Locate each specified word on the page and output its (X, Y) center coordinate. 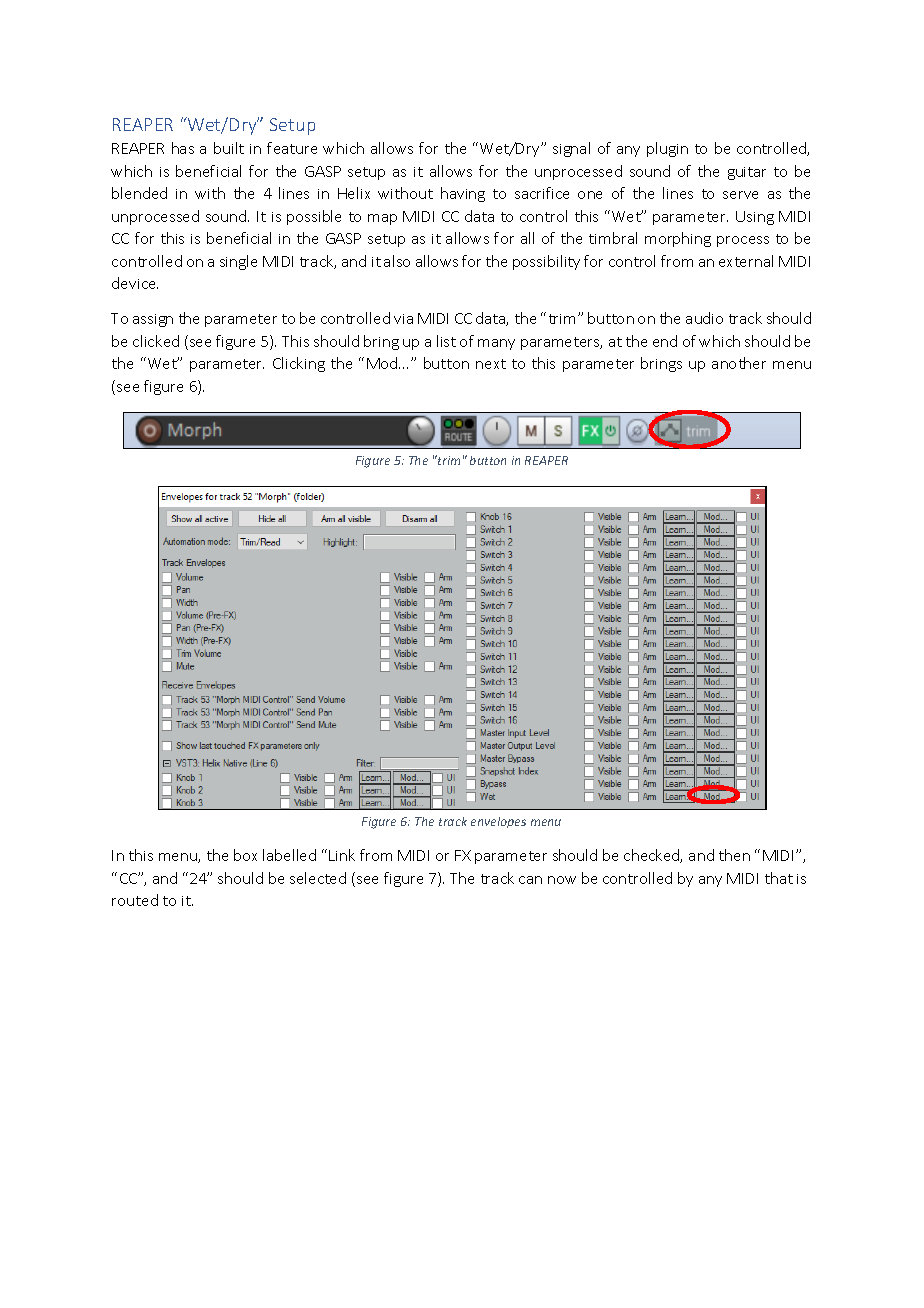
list (446, 341)
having (463, 194)
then (734, 855)
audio (704, 318)
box (245, 855)
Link (342, 855)
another (739, 363)
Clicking (299, 364)
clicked (156, 341)
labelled (289, 855)
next (491, 364)
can (530, 880)
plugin (667, 149)
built (229, 148)
